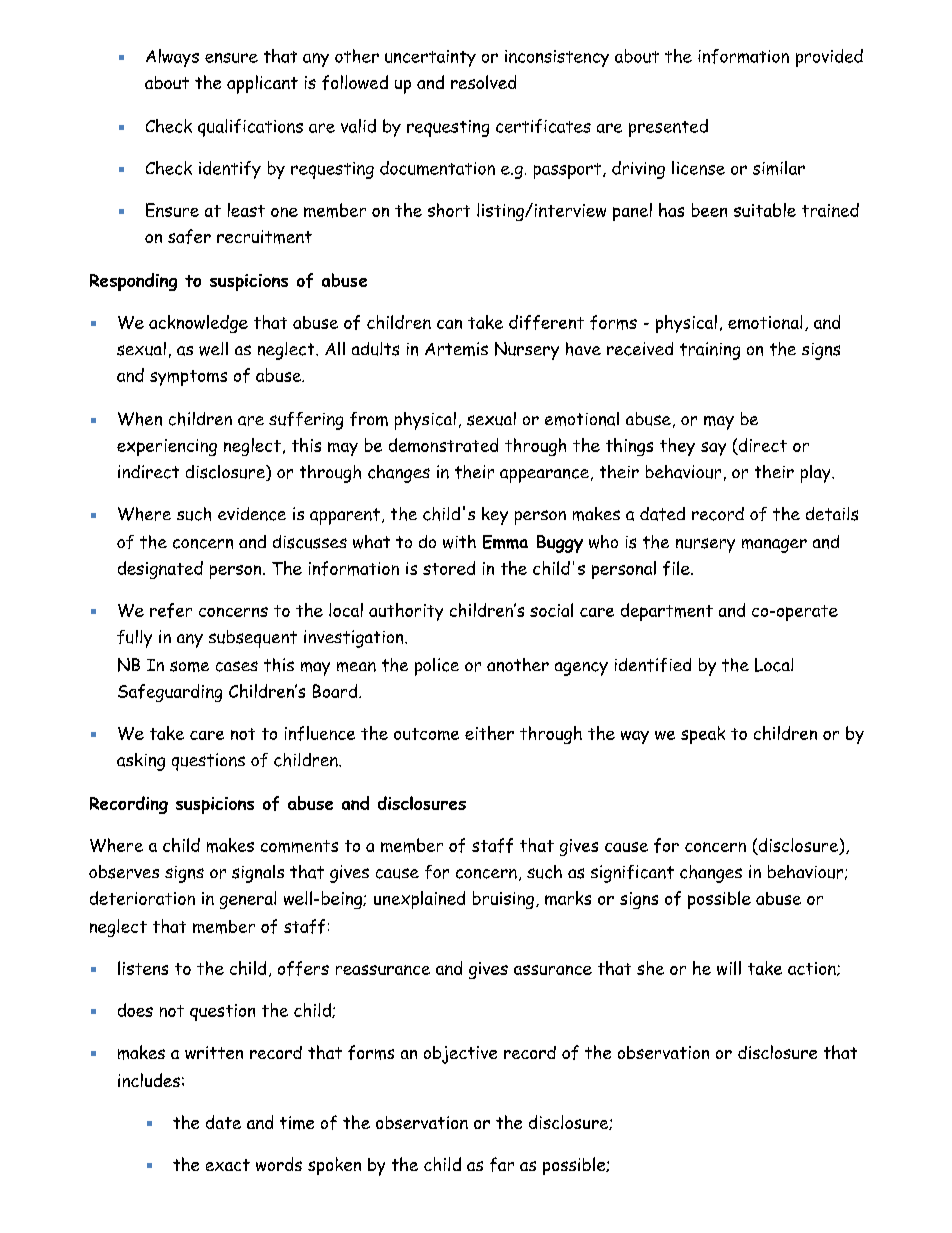 The width and height of the document is (952, 1233). I want to click on stored, so click(449, 568).
